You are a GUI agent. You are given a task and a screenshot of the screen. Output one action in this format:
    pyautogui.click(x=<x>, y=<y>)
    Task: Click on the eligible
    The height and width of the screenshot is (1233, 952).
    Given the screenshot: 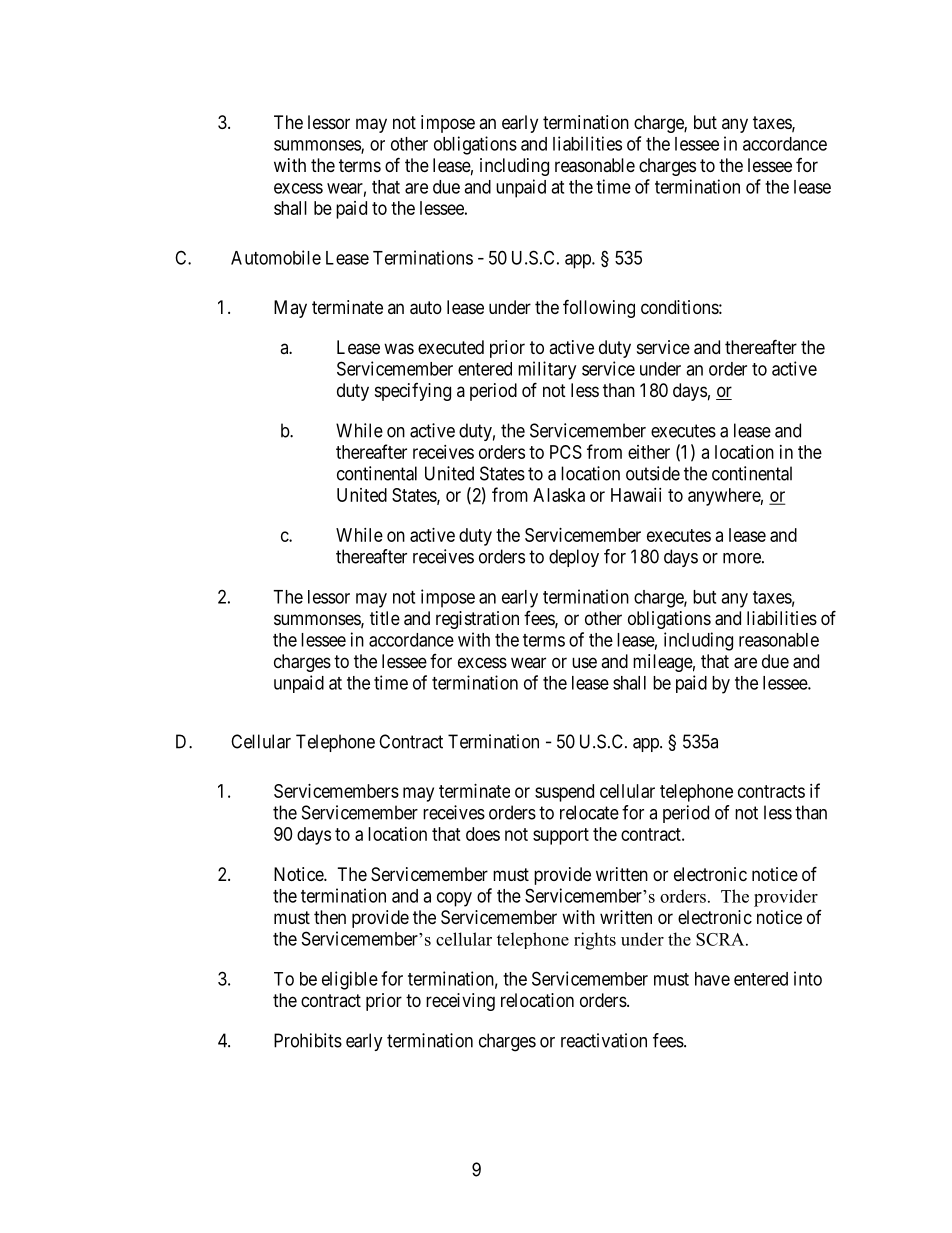 What is the action you would take?
    pyautogui.click(x=350, y=980)
